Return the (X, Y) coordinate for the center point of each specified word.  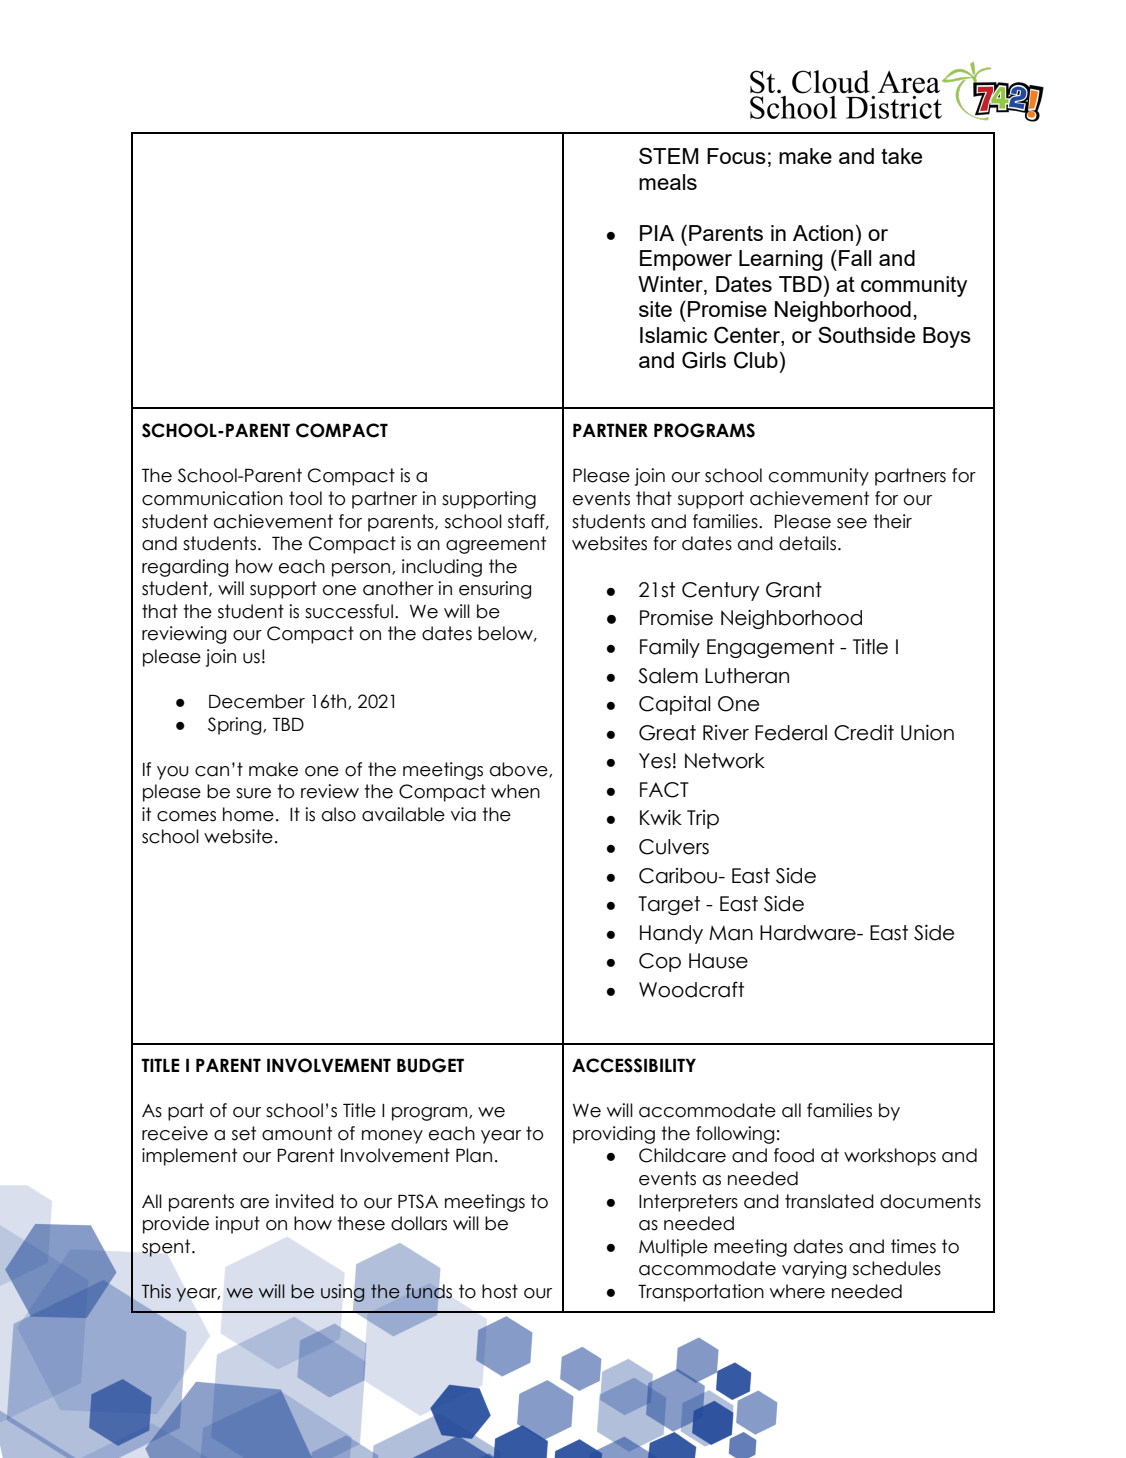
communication (212, 498)
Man (731, 933)
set (244, 1133)
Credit (864, 733)
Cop (660, 962)
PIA (657, 233)
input (237, 1225)
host (500, 1291)
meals (668, 182)
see (852, 523)
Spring (236, 726)
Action (823, 233)
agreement (496, 545)
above (520, 770)
